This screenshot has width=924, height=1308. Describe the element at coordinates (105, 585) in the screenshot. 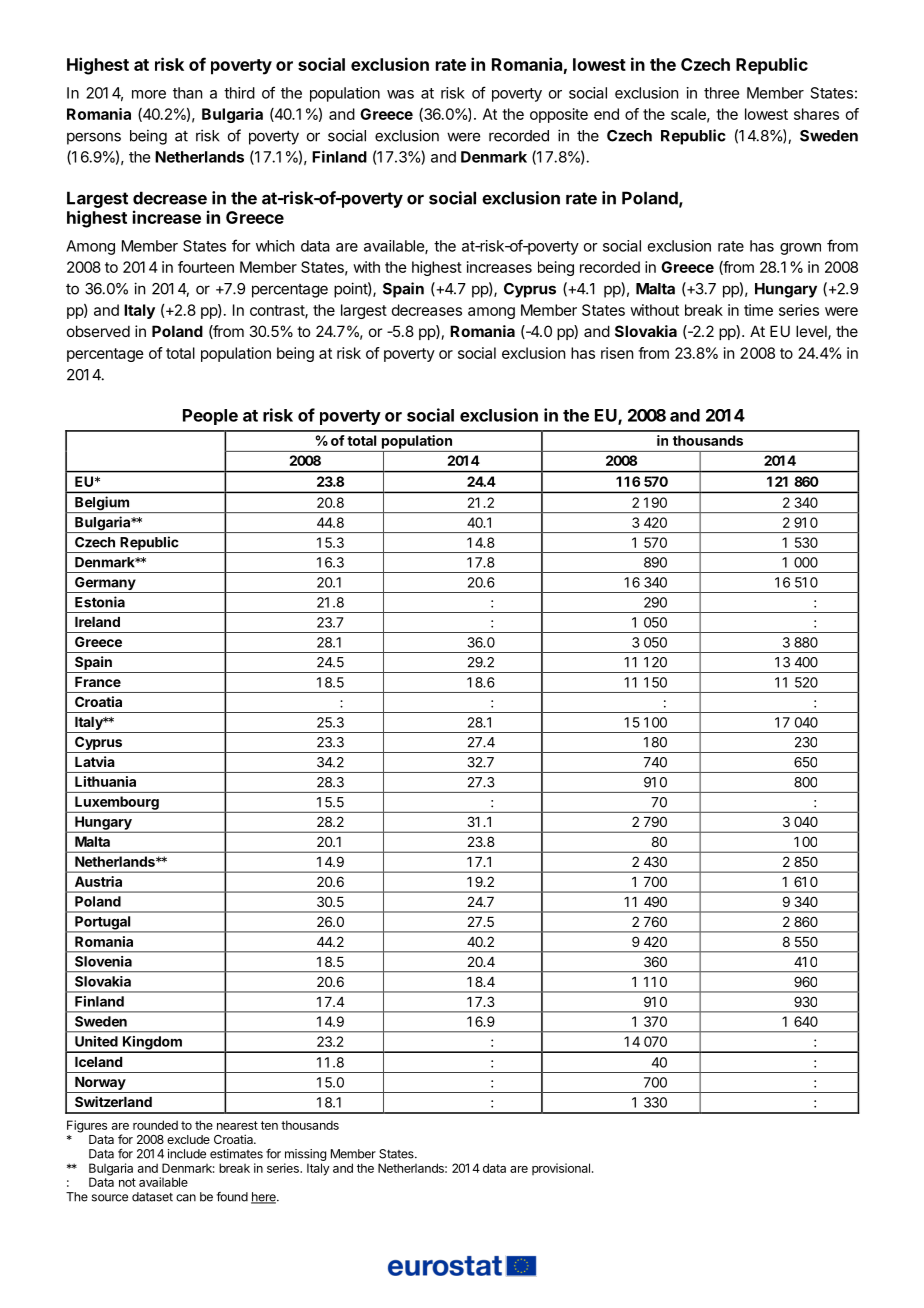

I see `Germany` at that location.
